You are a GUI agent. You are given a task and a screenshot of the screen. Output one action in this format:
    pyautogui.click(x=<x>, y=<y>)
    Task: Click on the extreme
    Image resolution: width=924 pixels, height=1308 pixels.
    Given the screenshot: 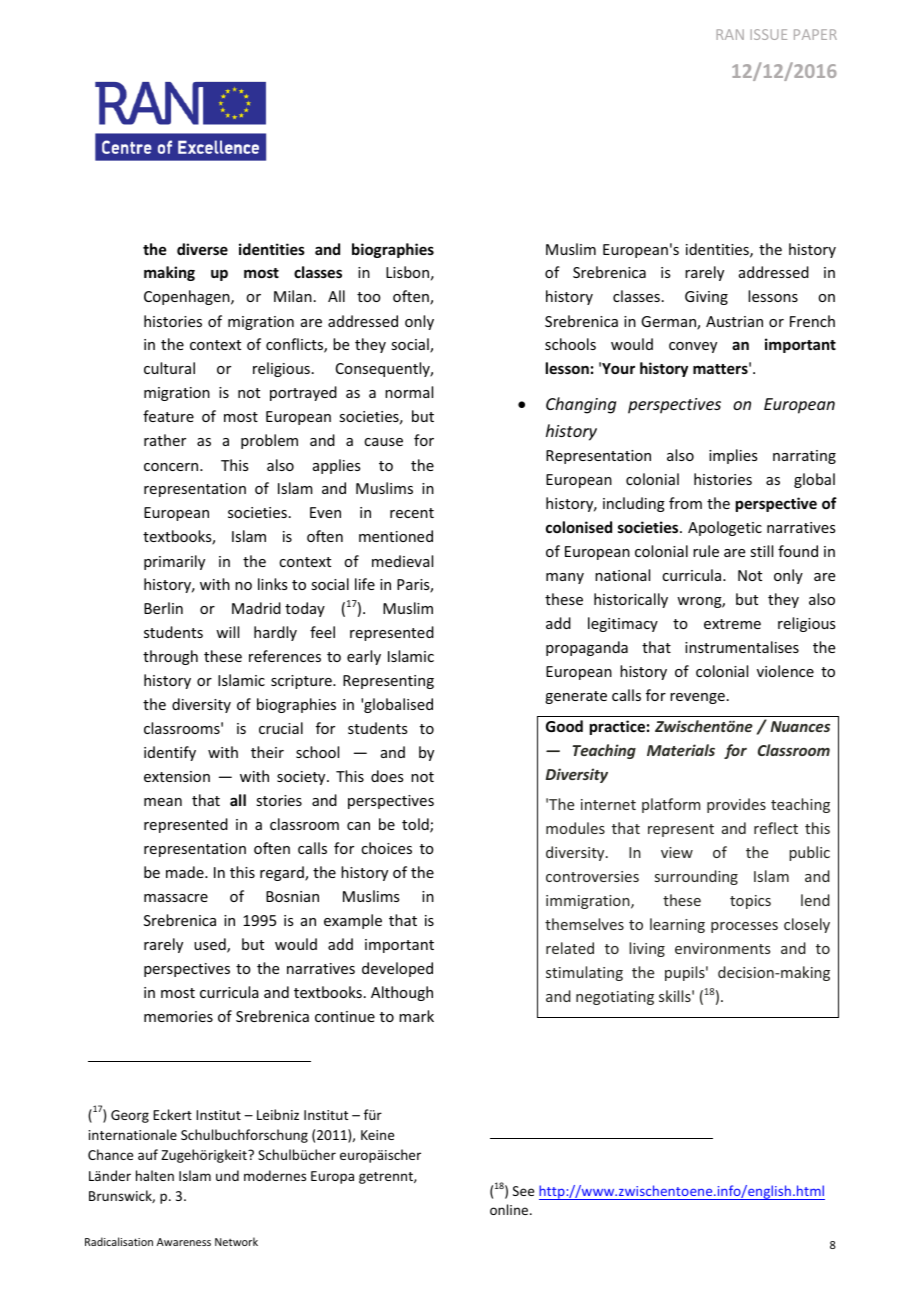 What is the action you would take?
    pyautogui.click(x=732, y=624)
